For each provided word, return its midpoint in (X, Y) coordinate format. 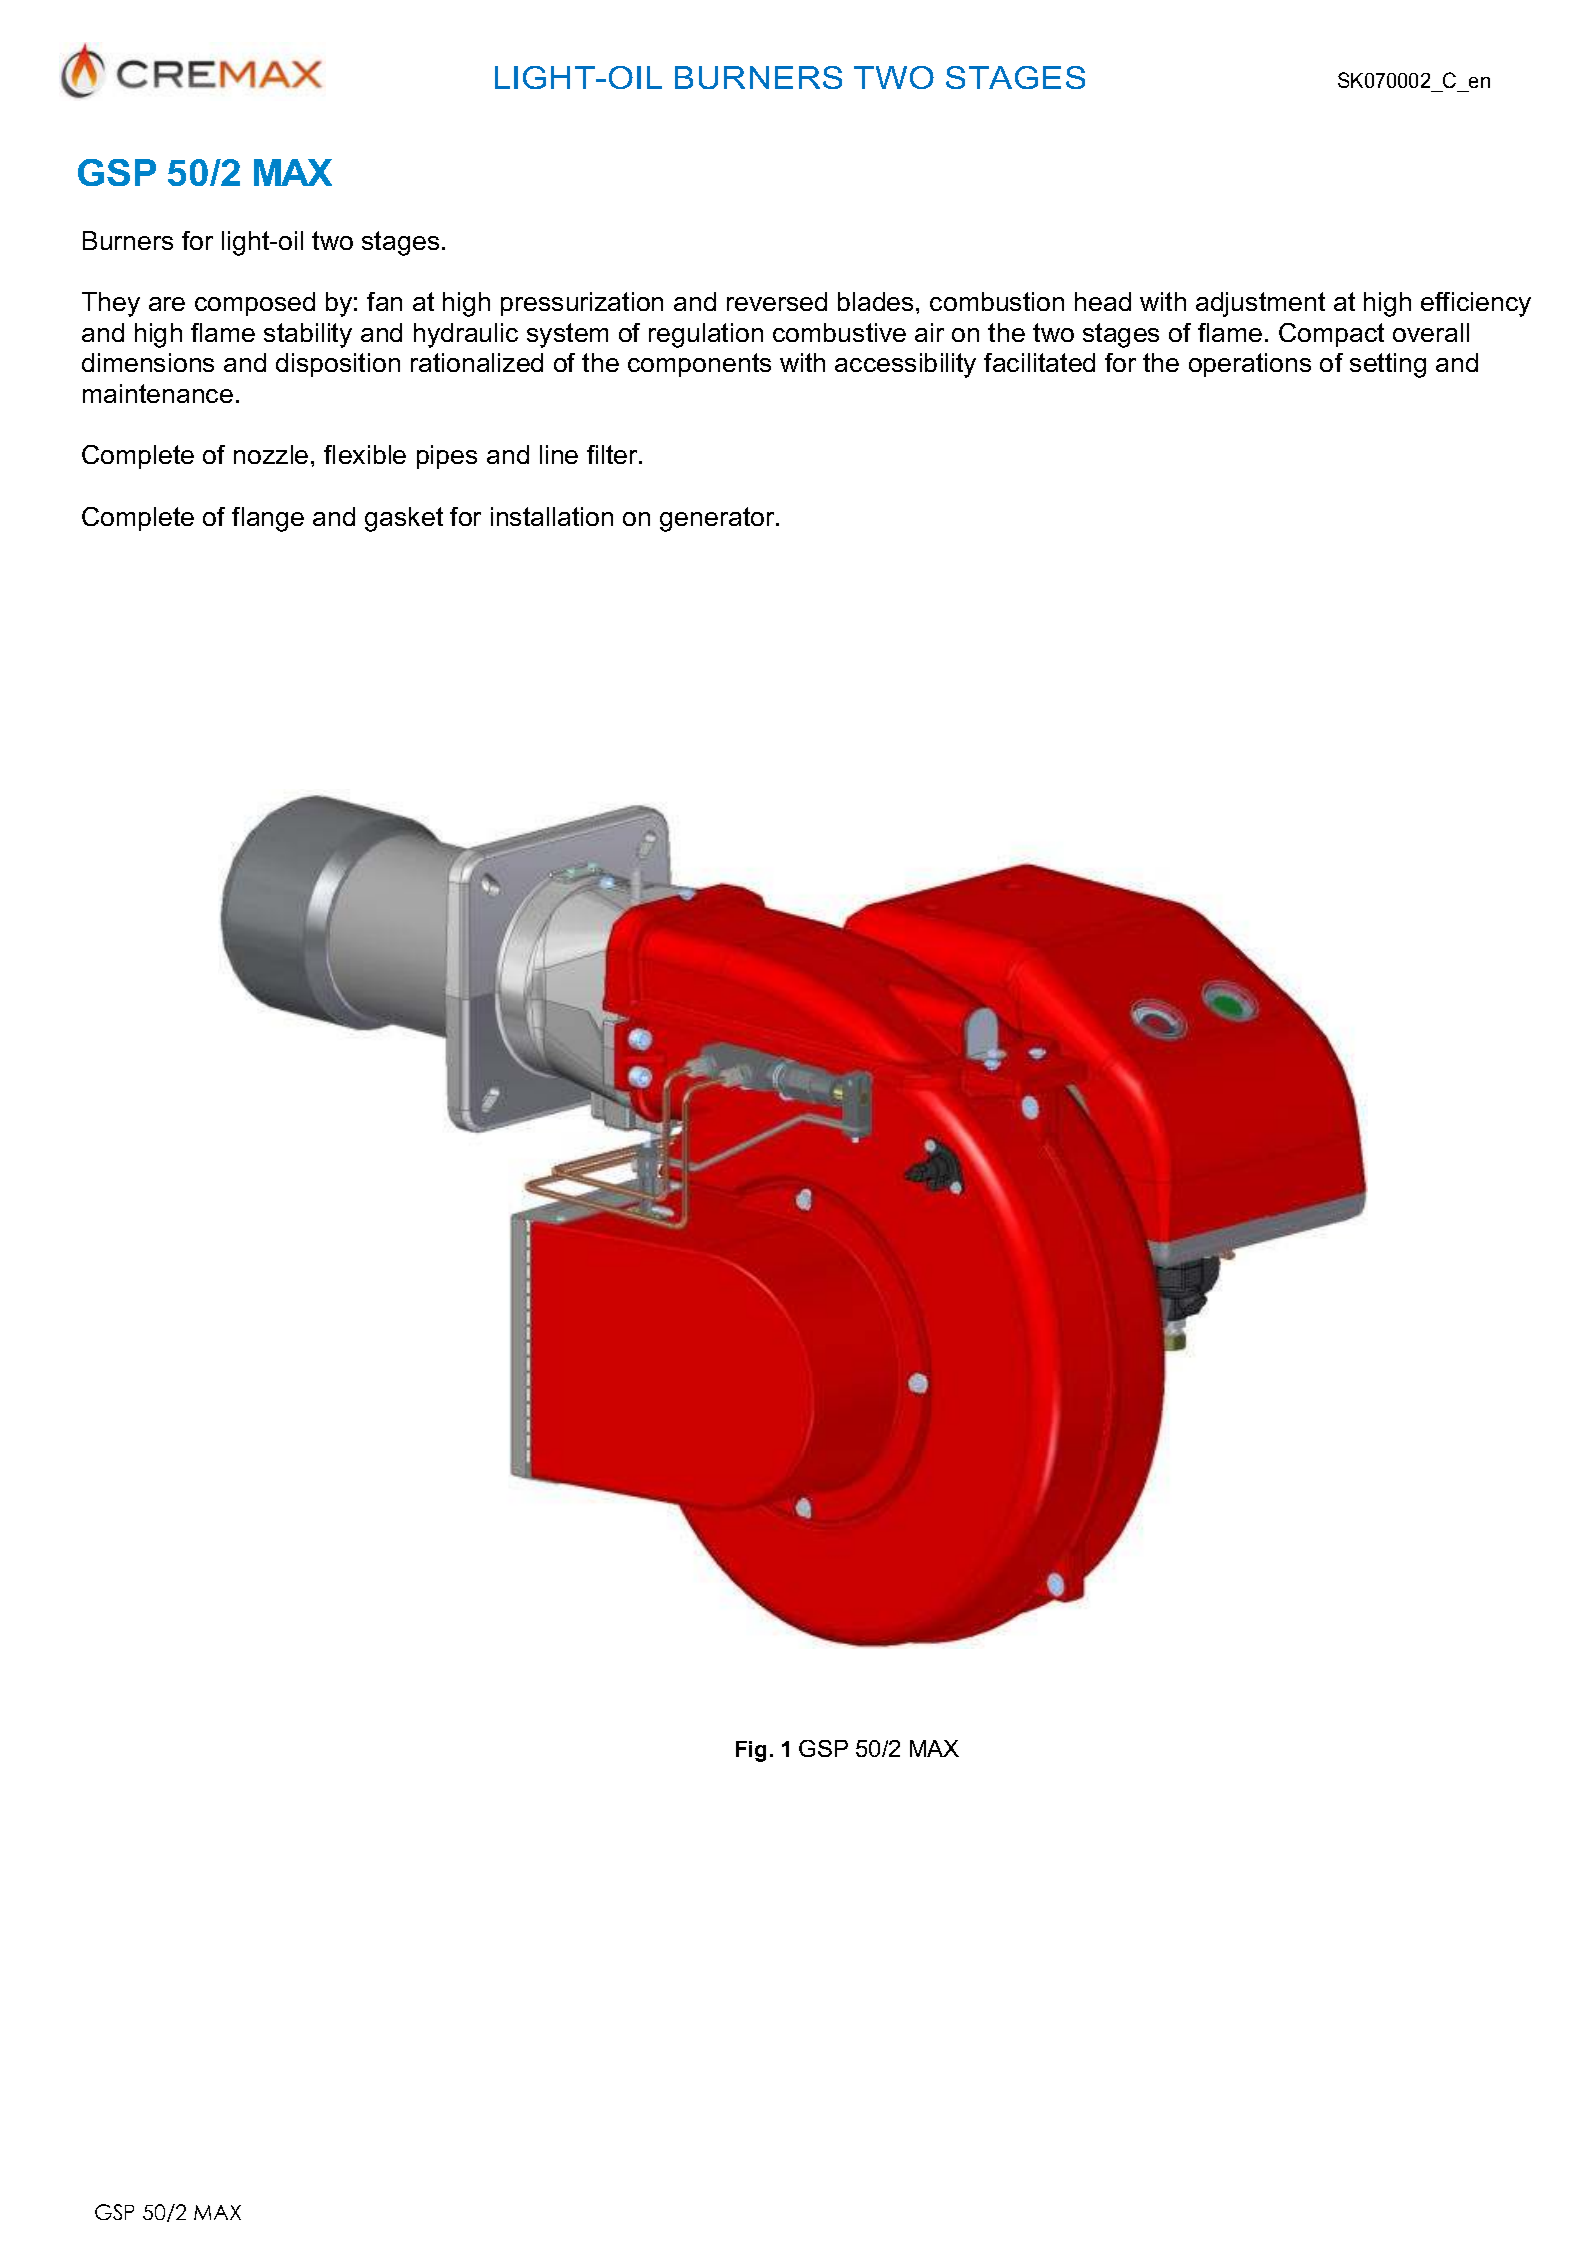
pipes (447, 457)
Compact (1331, 335)
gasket (404, 519)
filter (613, 454)
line (559, 454)
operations (1250, 365)
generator (718, 519)
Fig (751, 1751)
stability (308, 335)
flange (268, 519)
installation (552, 516)
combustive (839, 332)
